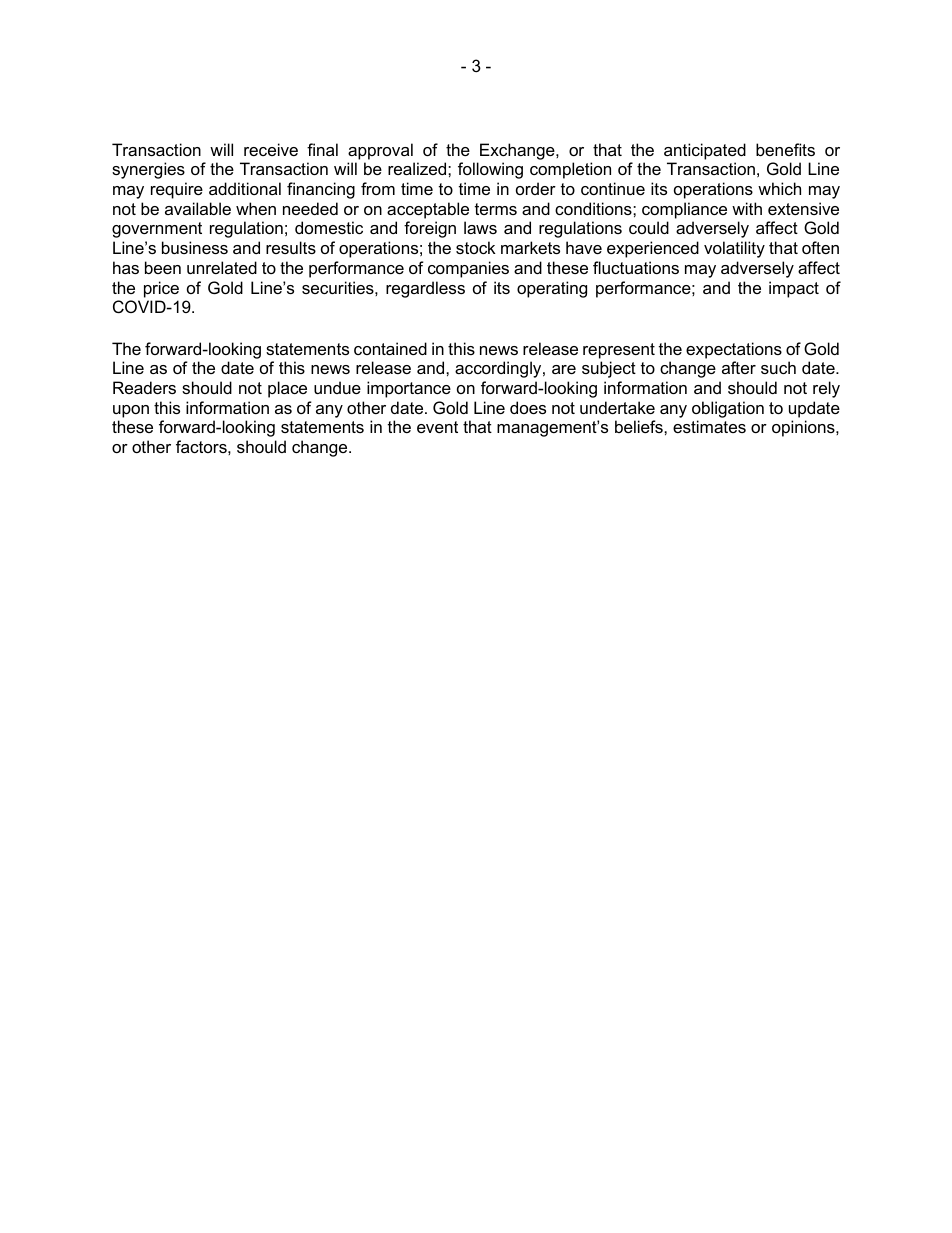 This document has width=952, height=1233. What do you see at coordinates (390, 348) in the document?
I see `contained` at bounding box center [390, 348].
